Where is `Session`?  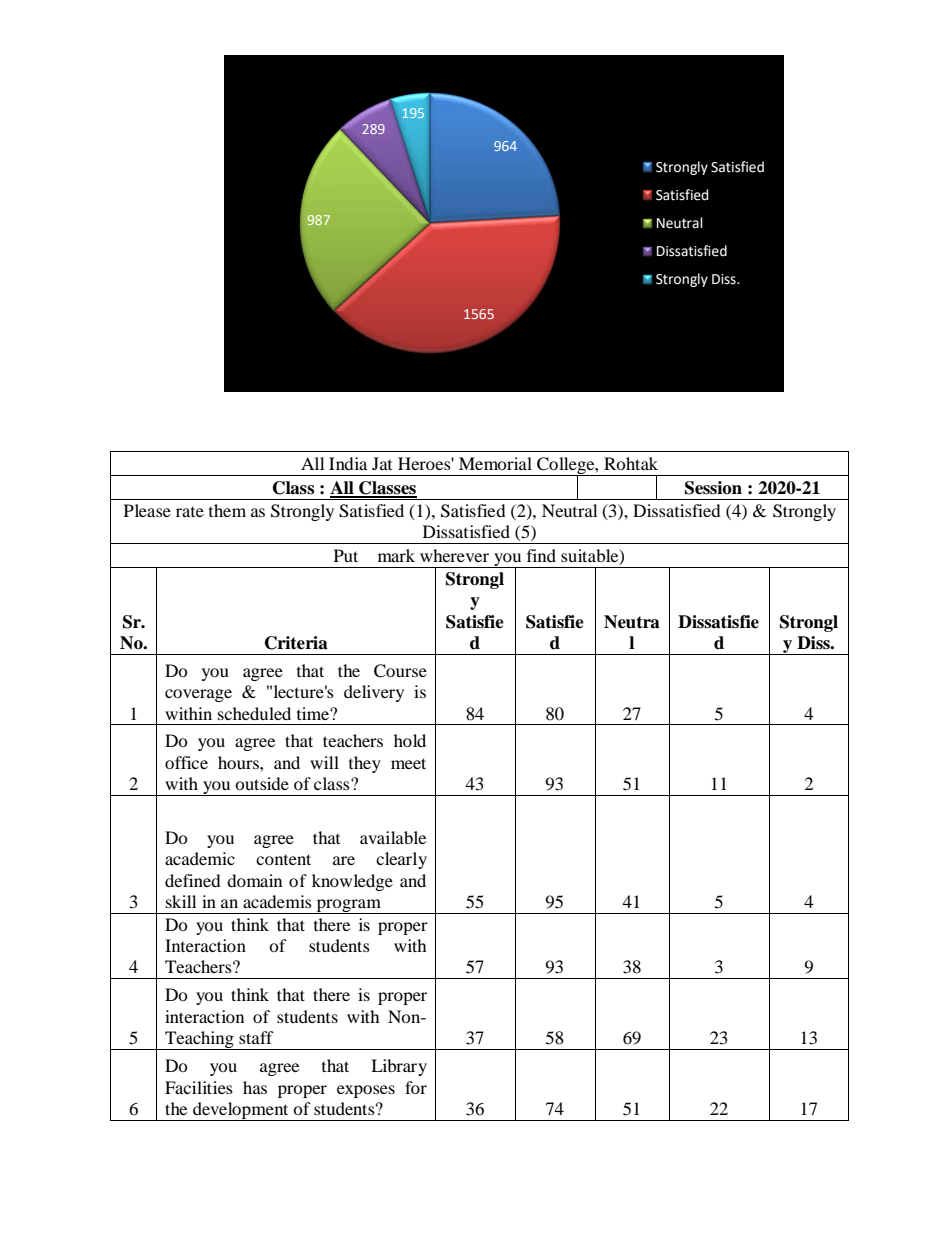
Session is located at coordinates (713, 488).
